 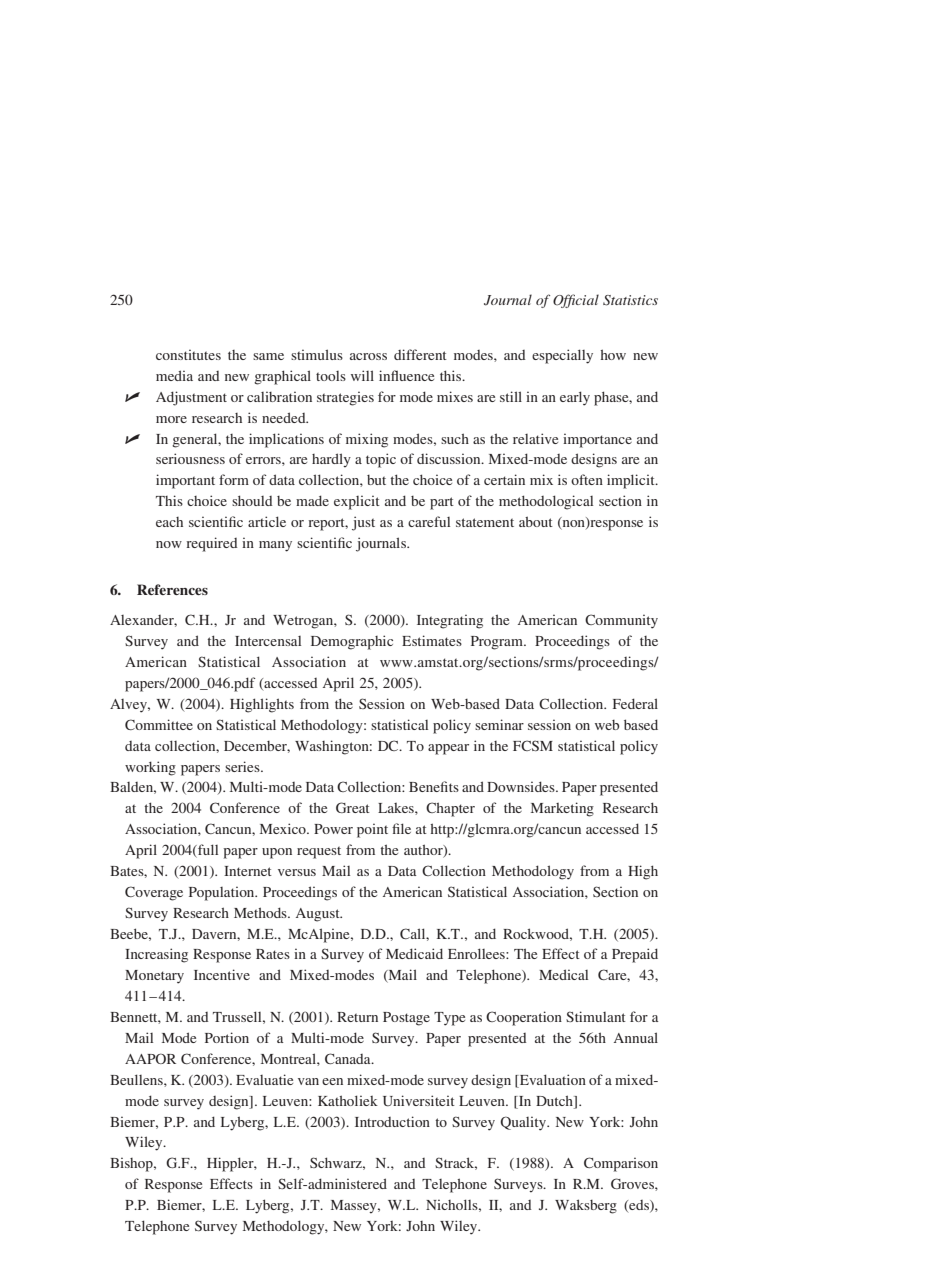 I want to click on different, so click(x=420, y=354).
